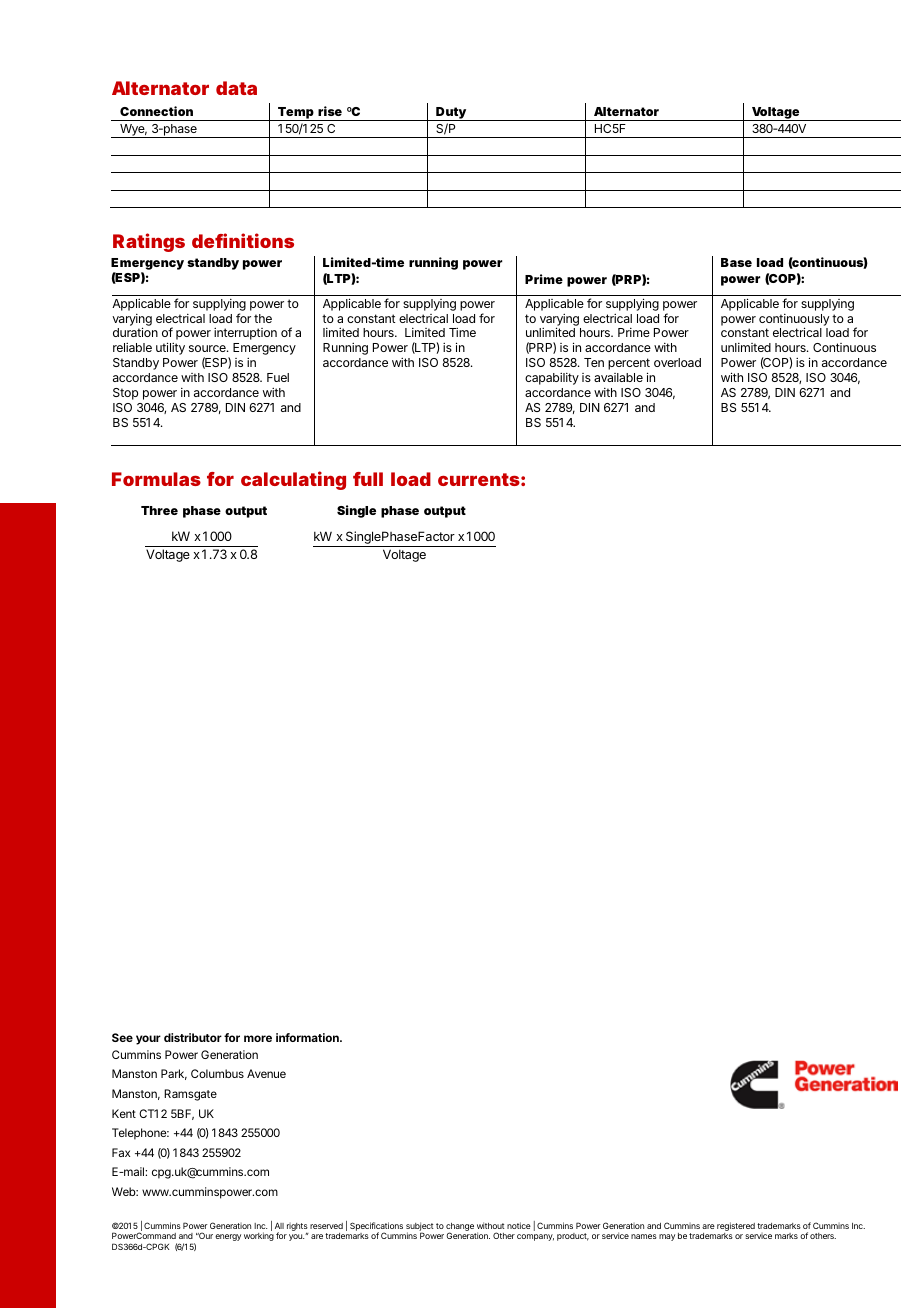  Describe the element at coordinates (131, 131) in the image. I see `Wye` at that location.
